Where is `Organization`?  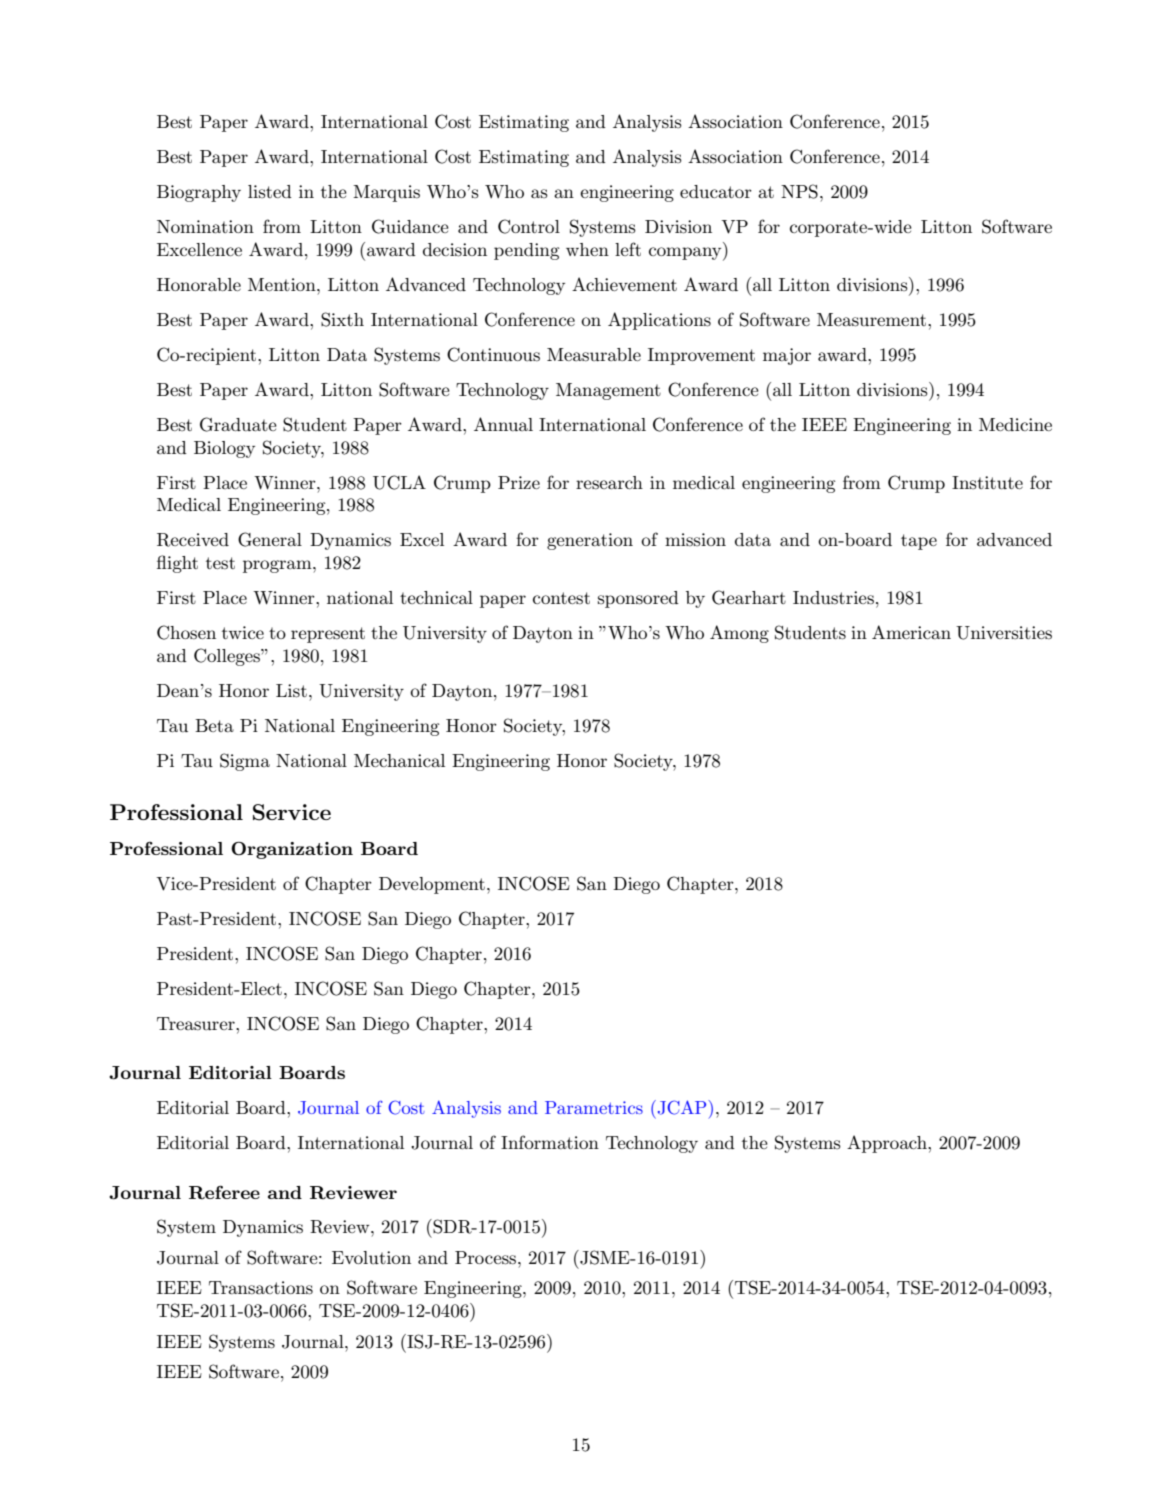
Organization is located at coordinates (292, 850).
